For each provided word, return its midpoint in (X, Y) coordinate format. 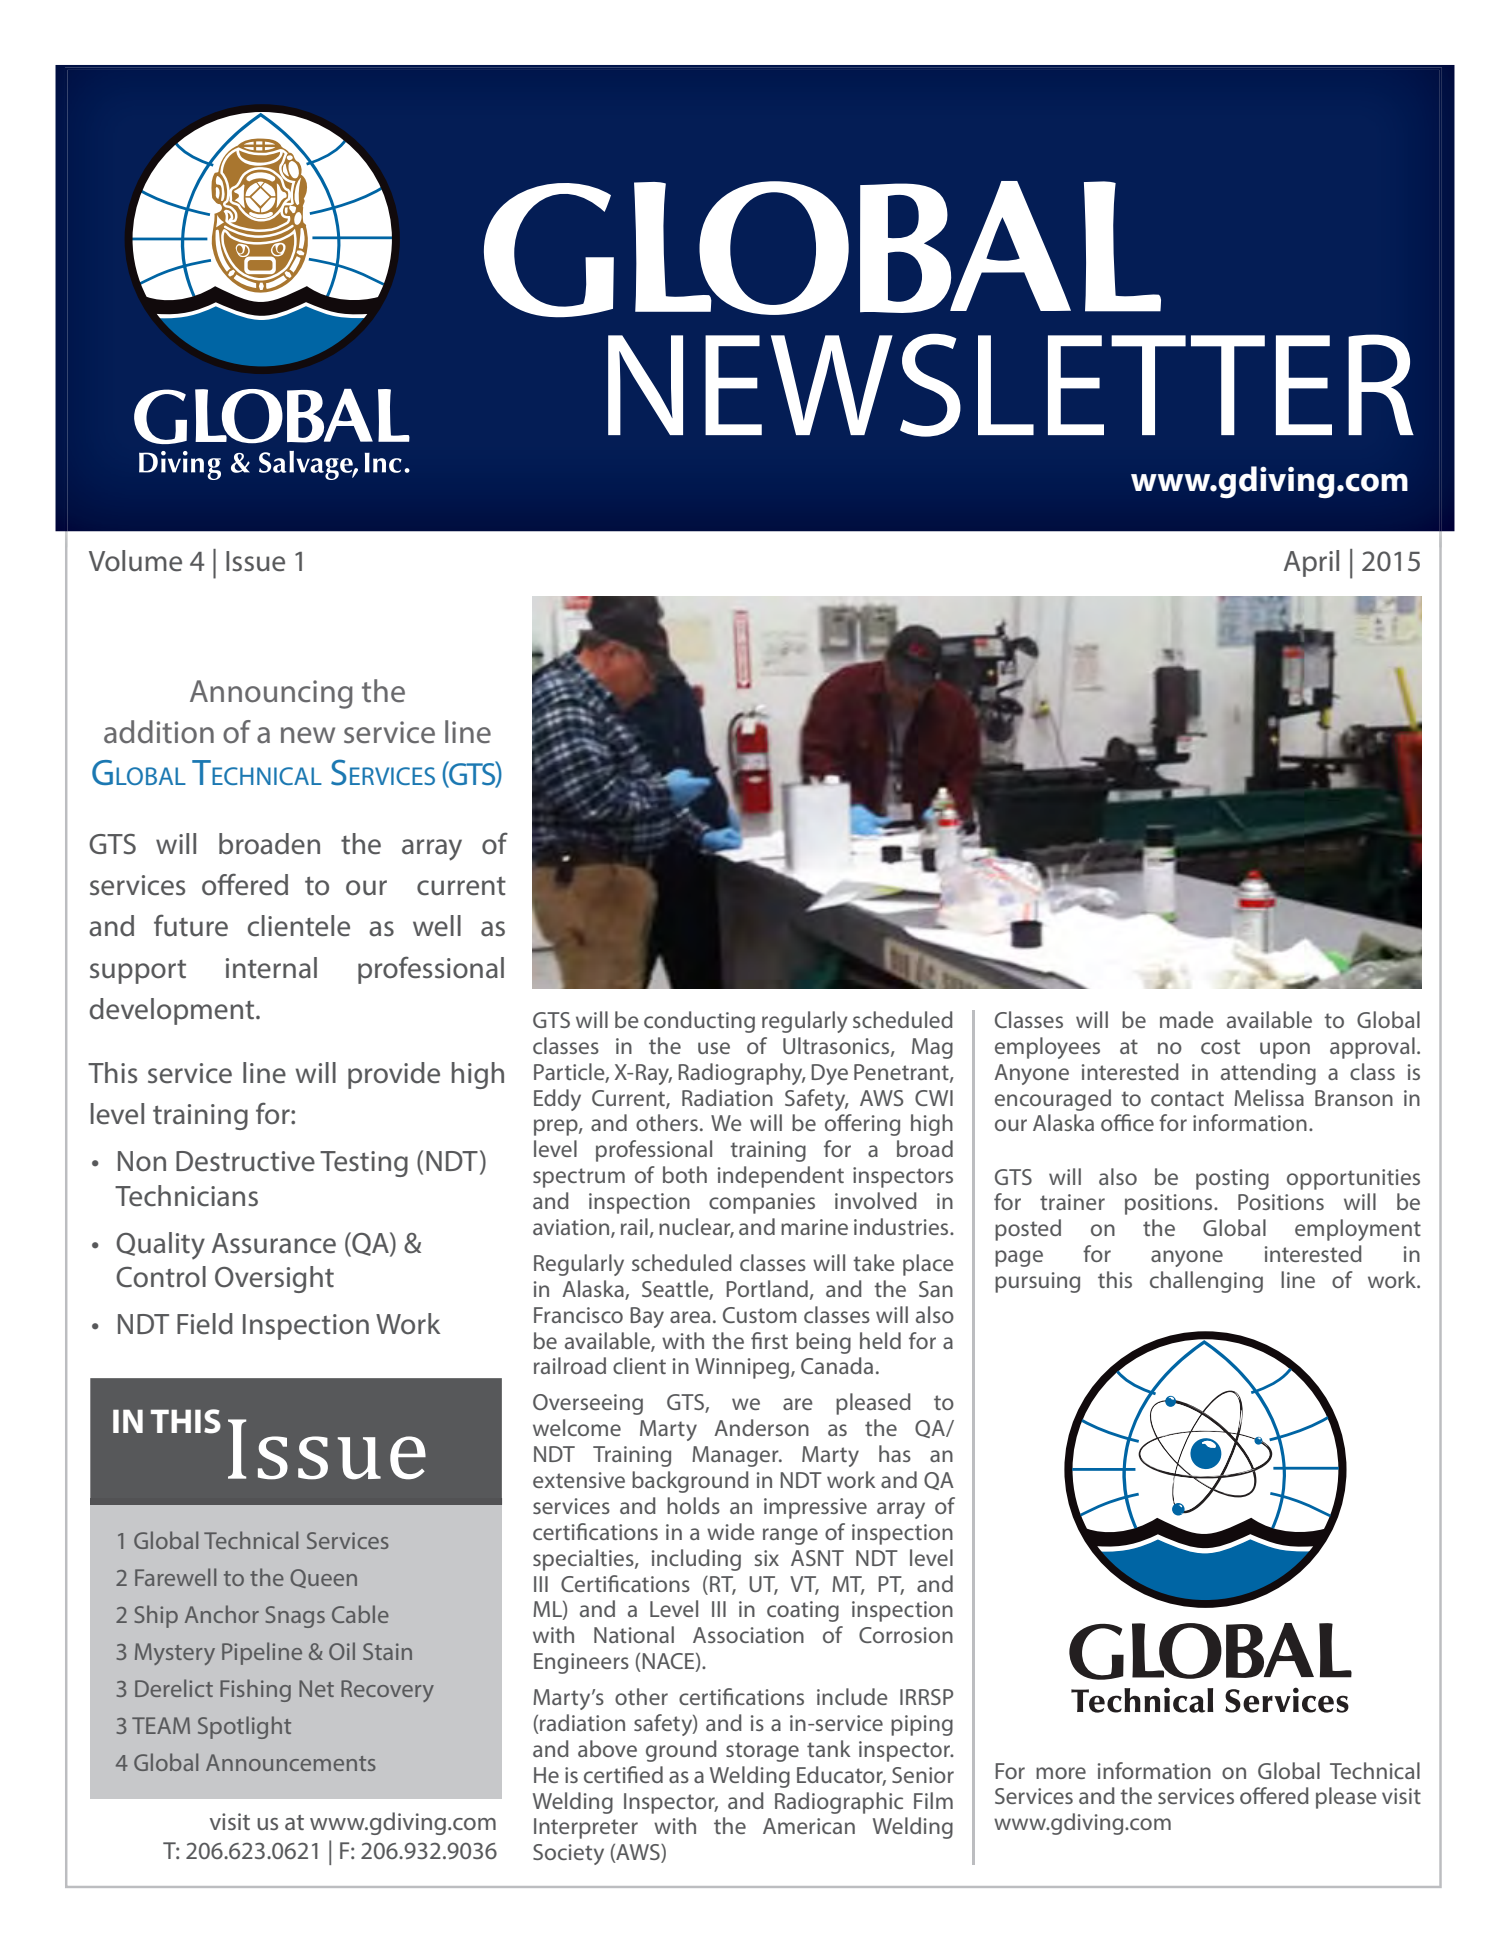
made (1187, 1019)
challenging (1206, 1282)
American (809, 1826)
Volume (135, 561)
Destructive (245, 1161)
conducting (699, 1022)
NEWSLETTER (1011, 385)
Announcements (291, 1762)
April (1311, 563)
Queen (323, 1578)
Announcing (271, 694)
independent (781, 1177)
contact (1187, 1098)
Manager (736, 1456)
